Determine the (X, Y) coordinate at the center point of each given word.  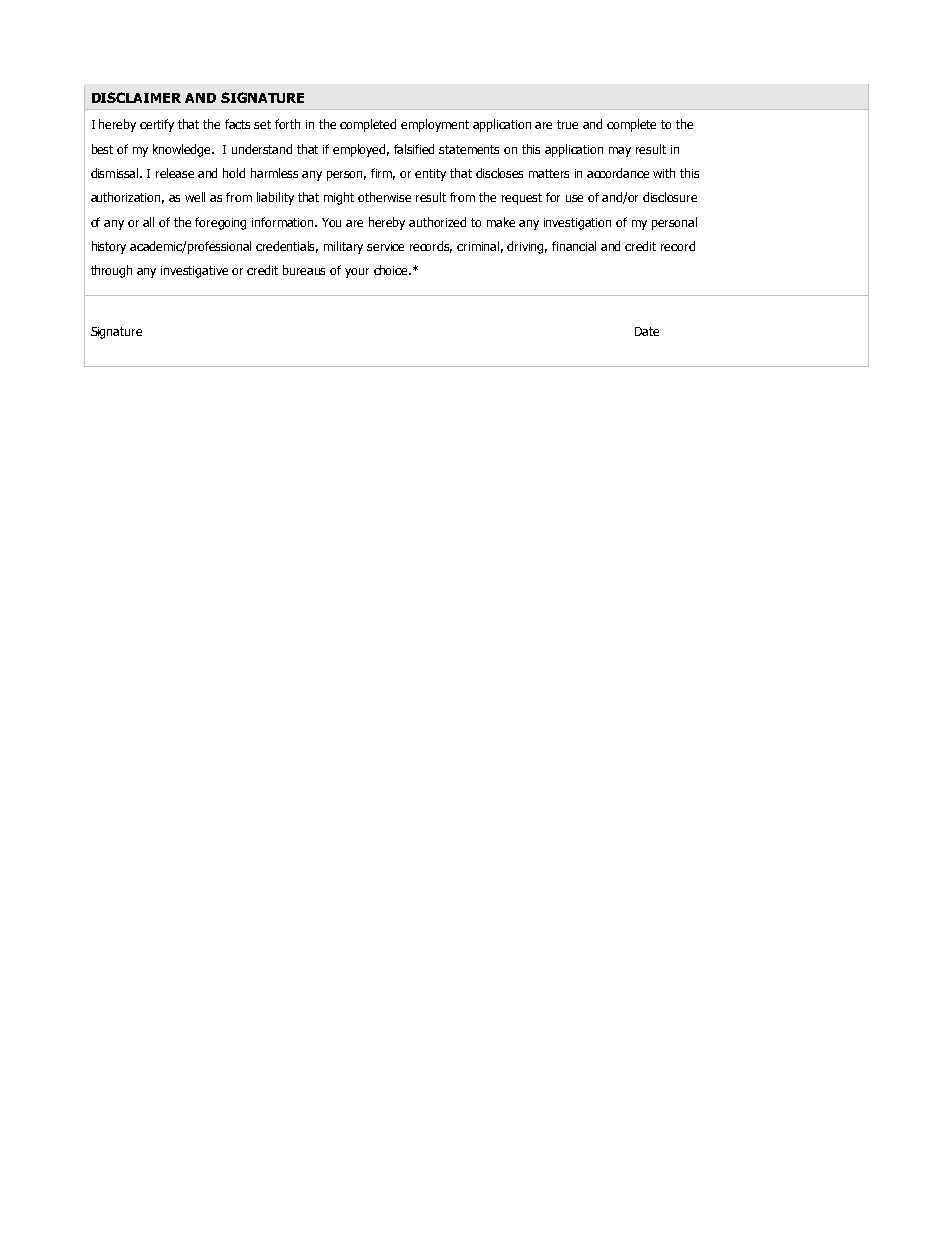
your (357, 273)
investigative (194, 272)
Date (647, 331)
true (567, 124)
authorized (437, 222)
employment (435, 125)
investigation (577, 224)
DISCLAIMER (136, 97)
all (148, 222)
